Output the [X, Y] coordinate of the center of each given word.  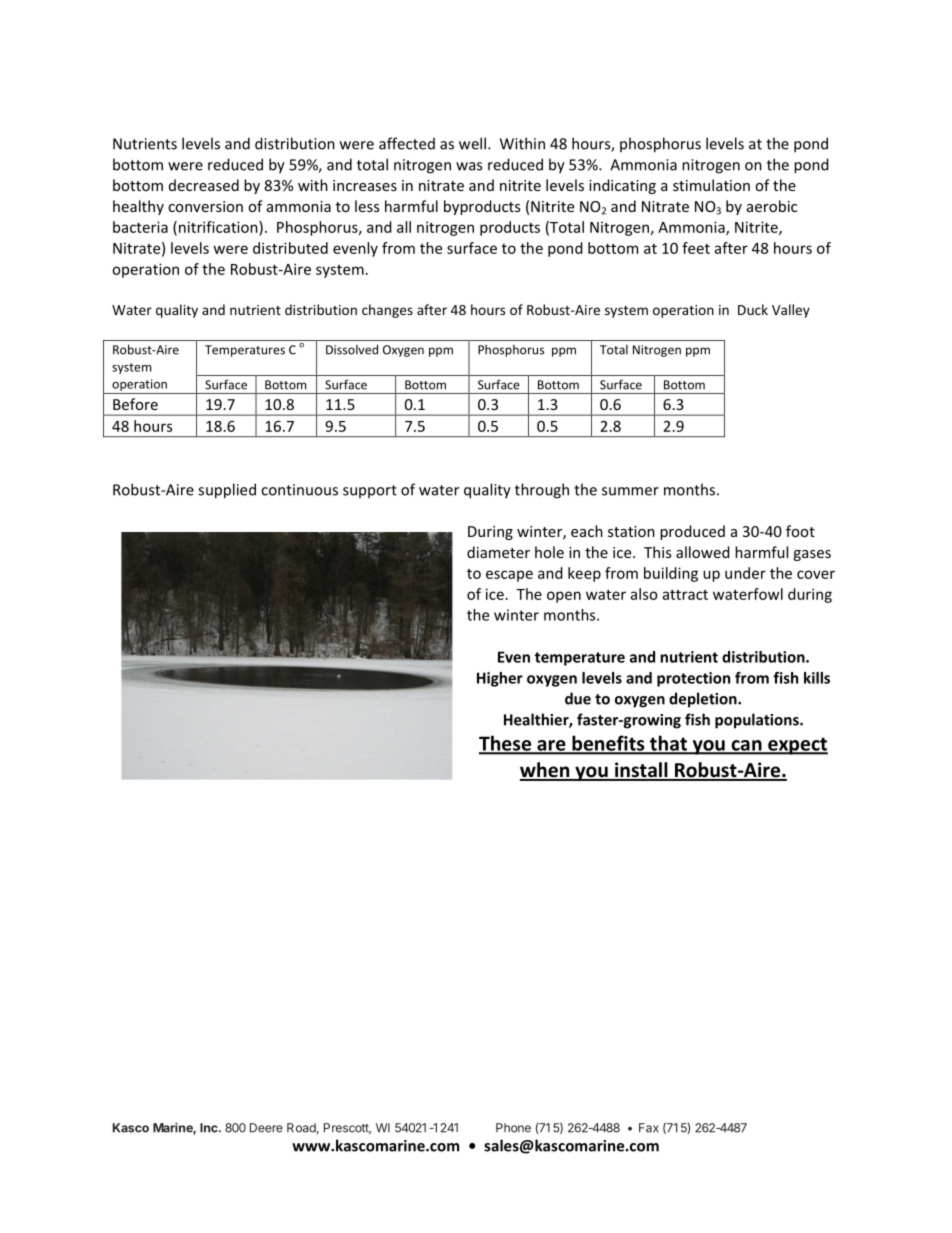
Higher [500, 679]
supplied [227, 491]
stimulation [711, 185]
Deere [266, 1128]
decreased [204, 185]
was [469, 166]
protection [693, 679]
